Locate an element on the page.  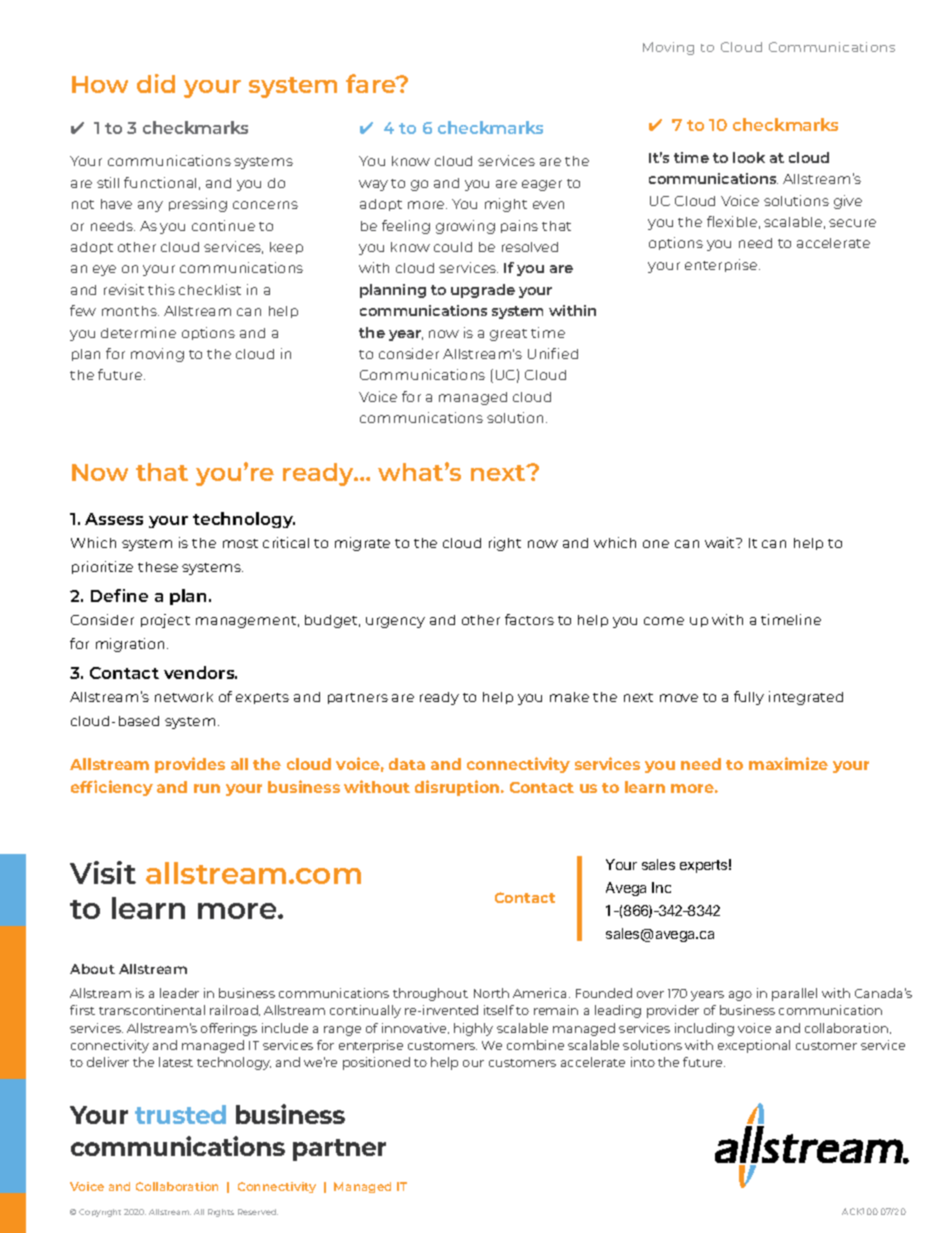
project is located at coordinates (165, 621).
